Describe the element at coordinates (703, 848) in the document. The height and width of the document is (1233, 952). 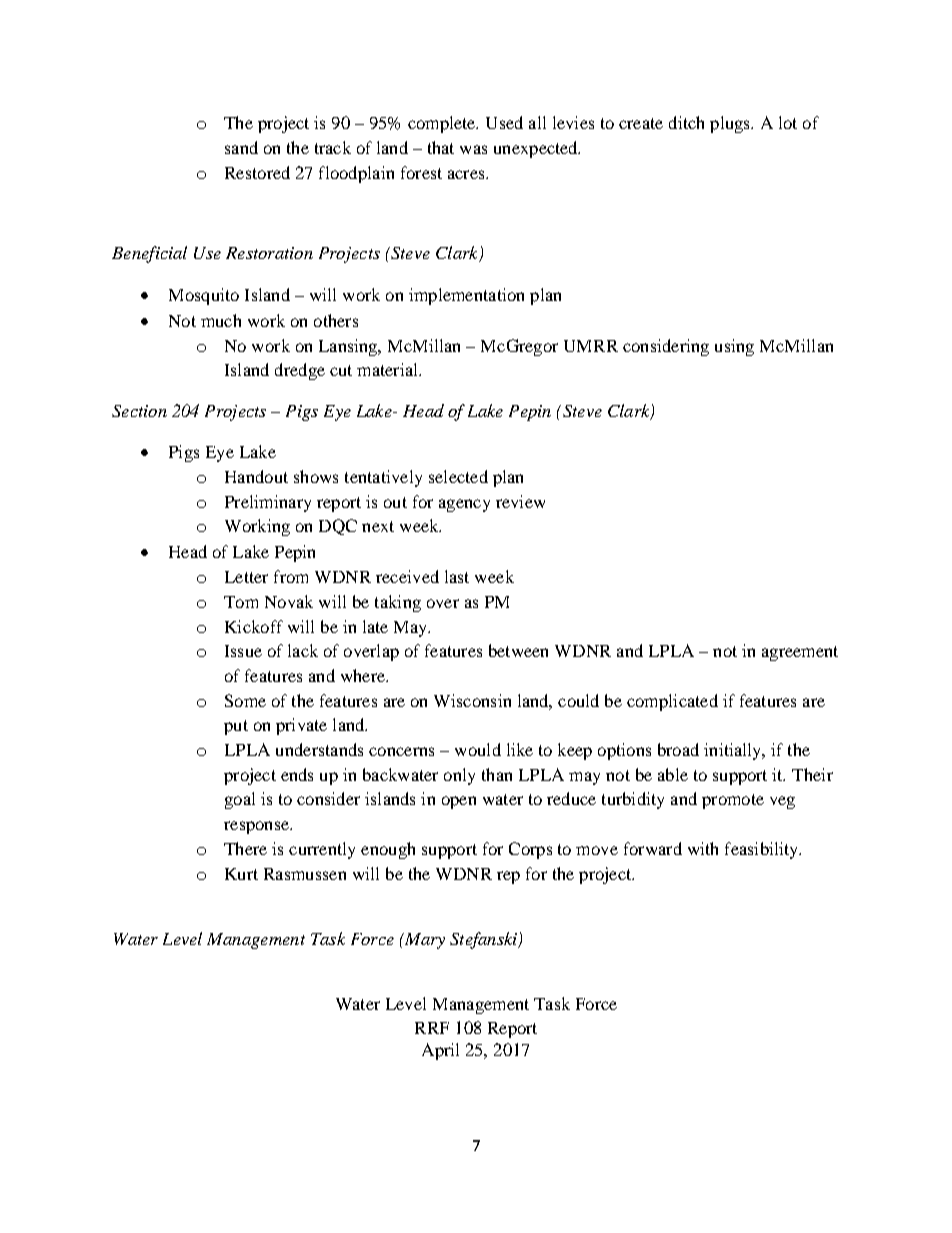
I see `with` at that location.
